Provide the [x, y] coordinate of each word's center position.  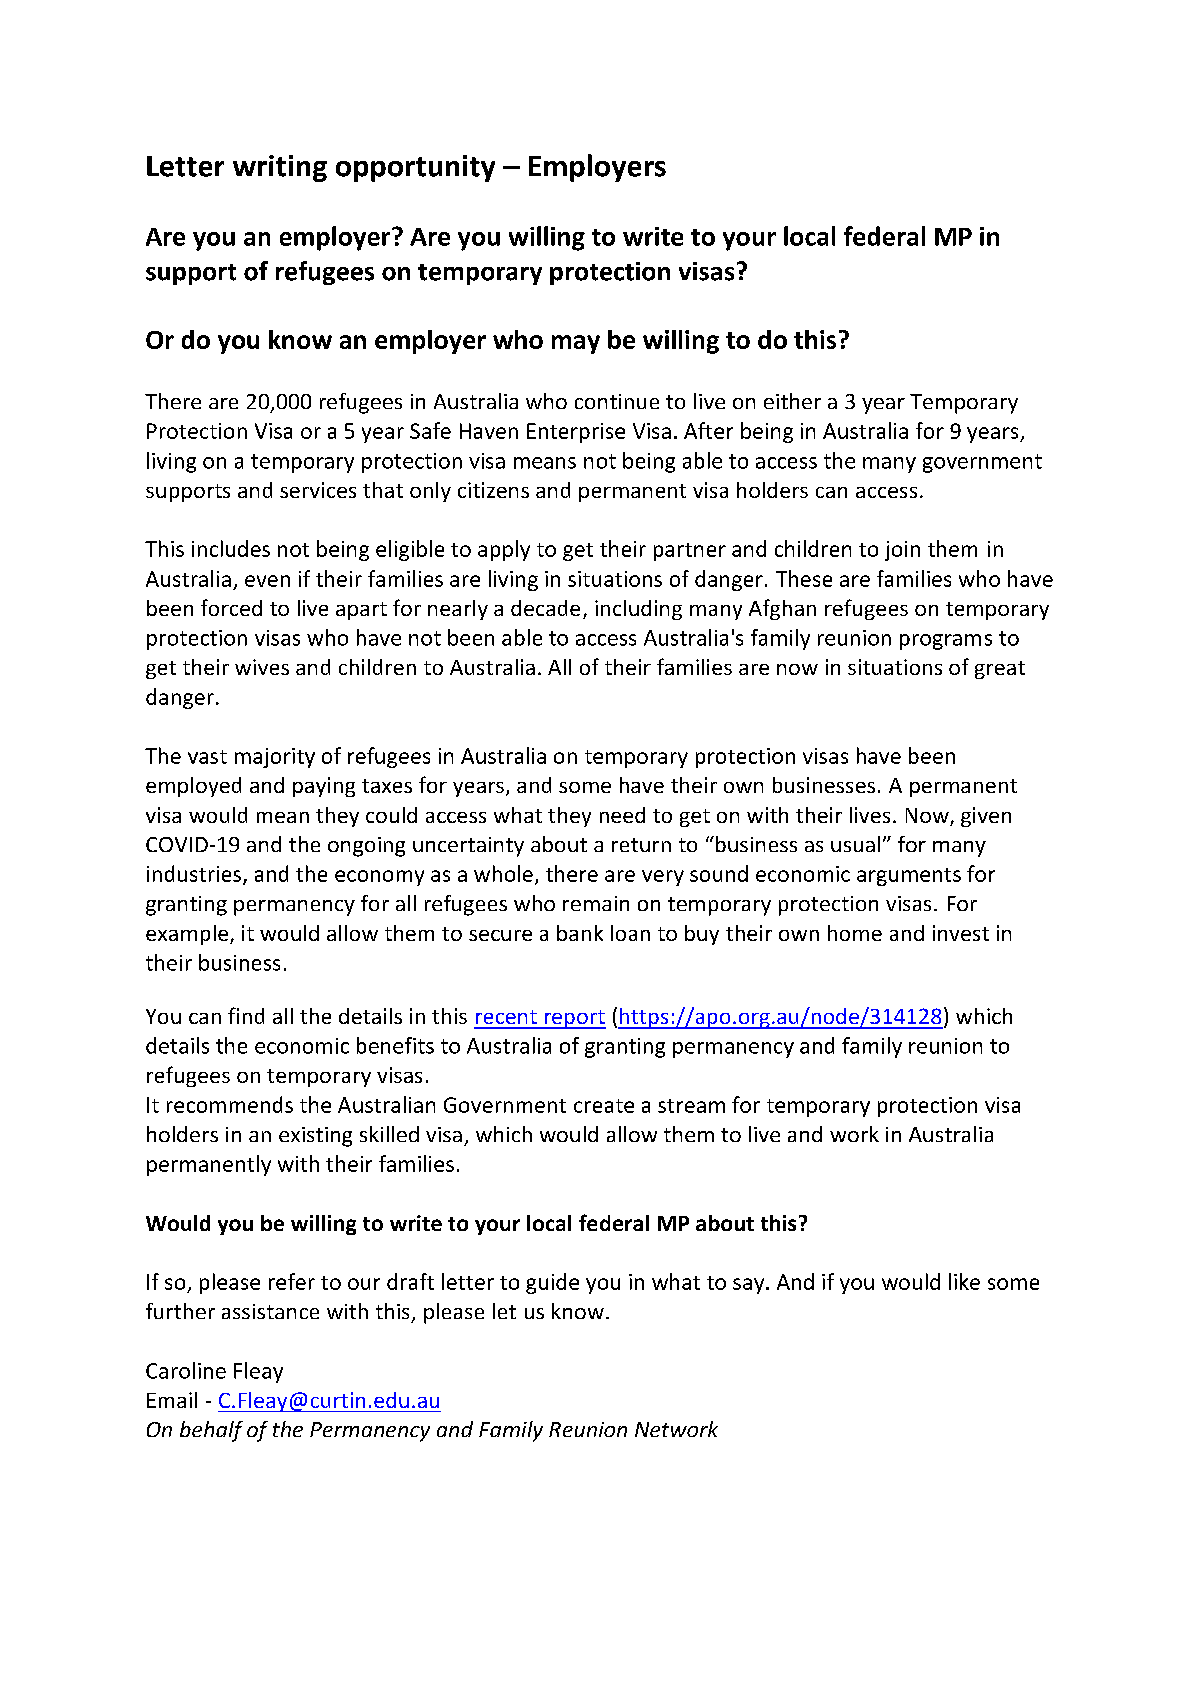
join [902, 551]
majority [275, 758]
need [622, 815]
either [792, 401]
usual [855, 844]
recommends [230, 1104]
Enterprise [576, 433]
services [318, 490]
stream [691, 1106]
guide [552, 1283]
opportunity [415, 168]
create [604, 1106]
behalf [211, 1431]
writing [280, 168]
